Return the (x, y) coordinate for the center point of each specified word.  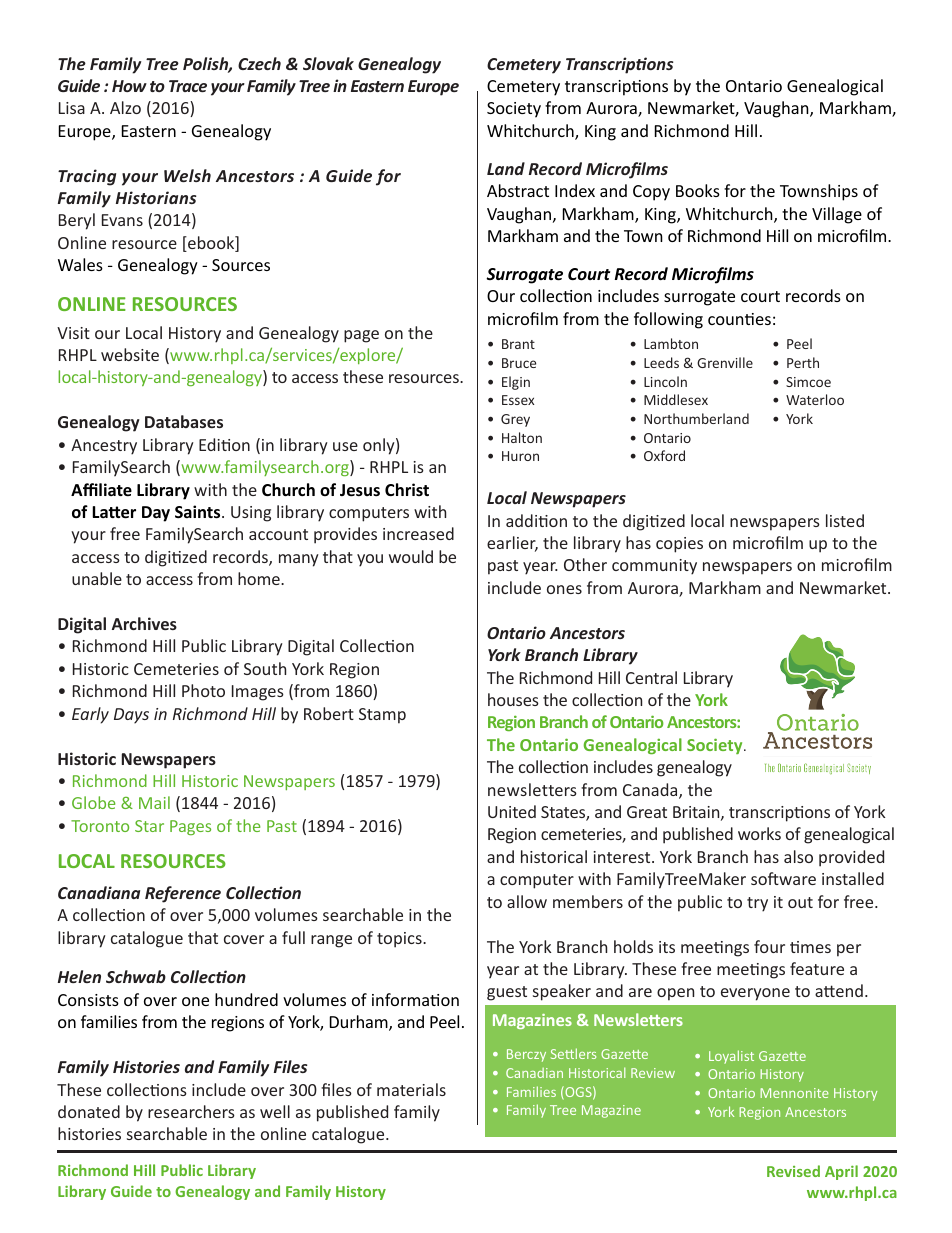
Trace (188, 86)
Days (131, 716)
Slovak (328, 63)
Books (698, 190)
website (130, 354)
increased (418, 533)
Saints (199, 512)
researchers (191, 1111)
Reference (183, 894)
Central (651, 677)
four (769, 946)
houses (513, 699)
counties (739, 319)
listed (845, 520)
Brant (518, 344)
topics (400, 940)
